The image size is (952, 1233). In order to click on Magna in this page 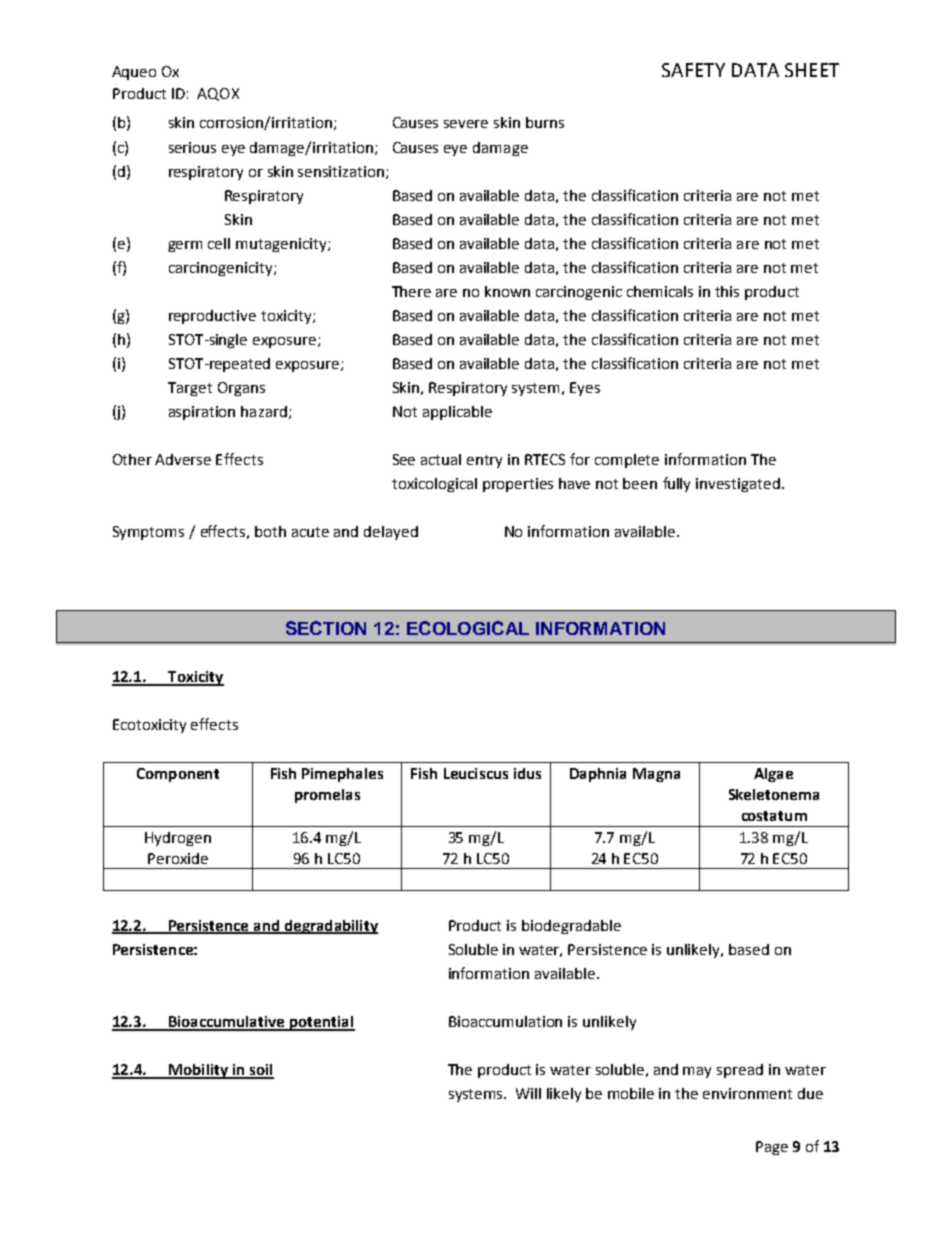, I will do `click(656, 775)`.
